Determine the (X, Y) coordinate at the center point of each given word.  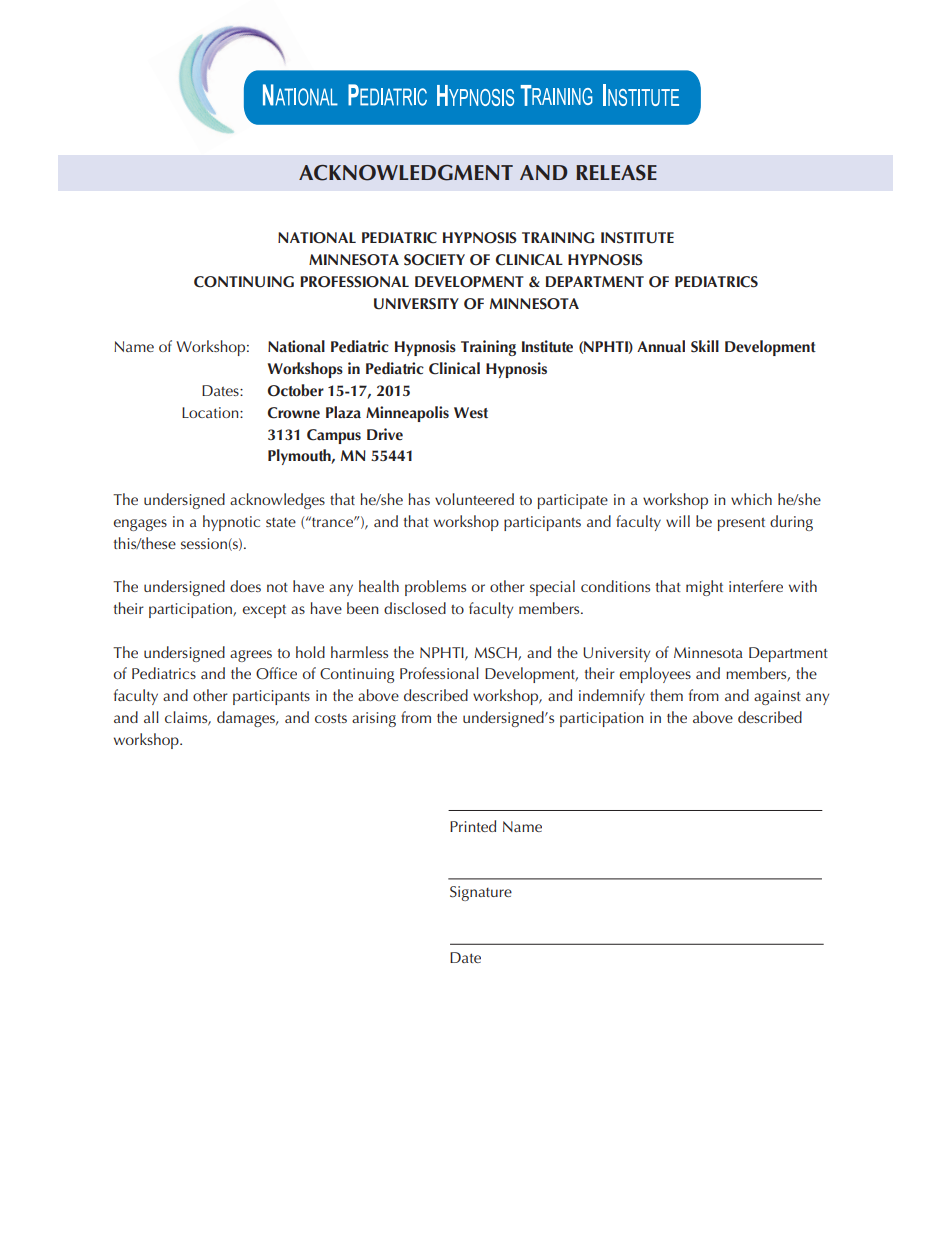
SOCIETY (434, 260)
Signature (481, 893)
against (777, 697)
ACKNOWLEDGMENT (406, 173)
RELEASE (616, 173)
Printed (473, 826)
